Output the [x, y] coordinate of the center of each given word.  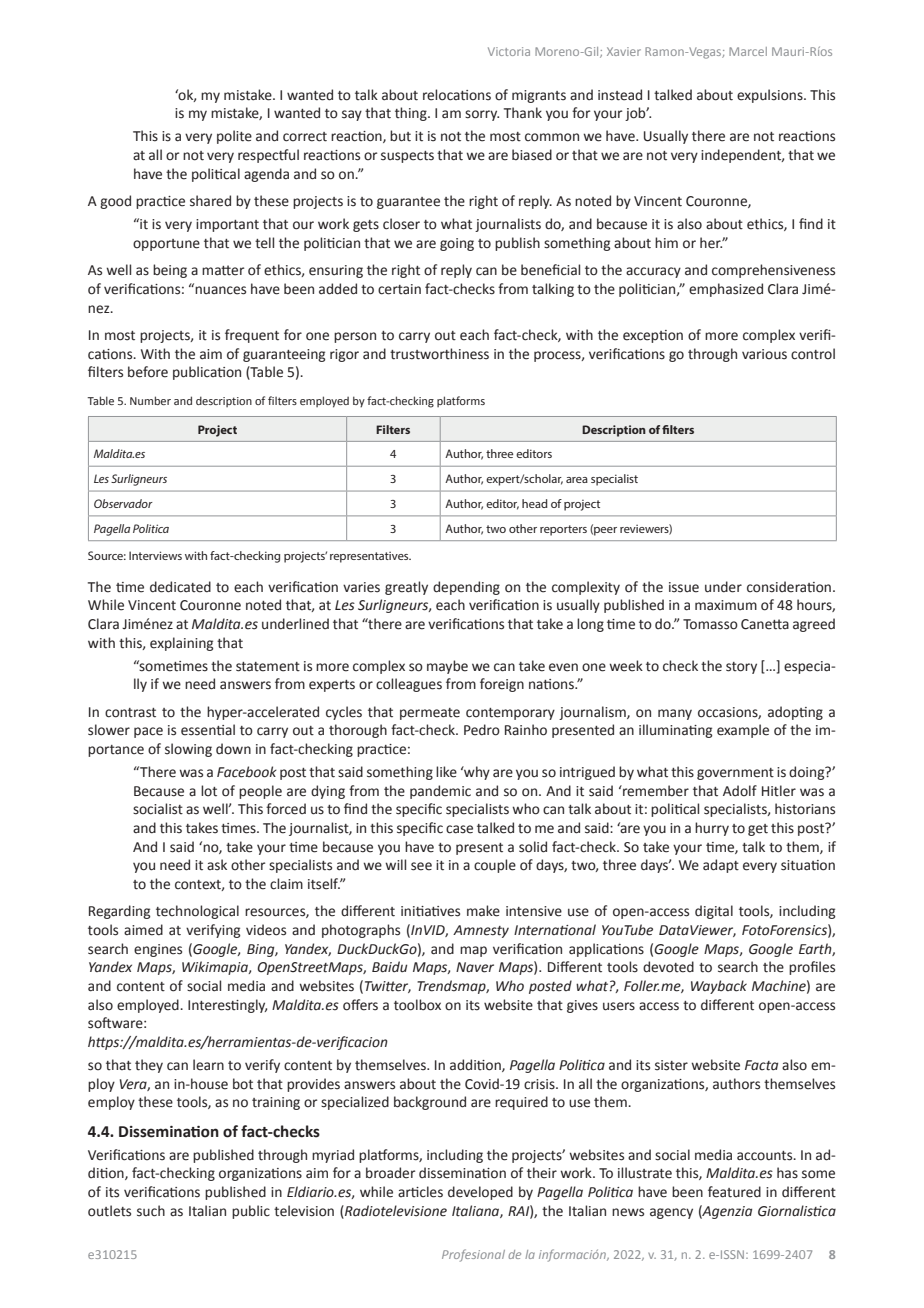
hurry [712, 829]
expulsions [771, 96]
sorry [482, 115]
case [459, 829]
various [764, 354]
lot [209, 791]
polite [234, 137]
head [535, 503]
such [151, 1211]
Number [150, 400]
